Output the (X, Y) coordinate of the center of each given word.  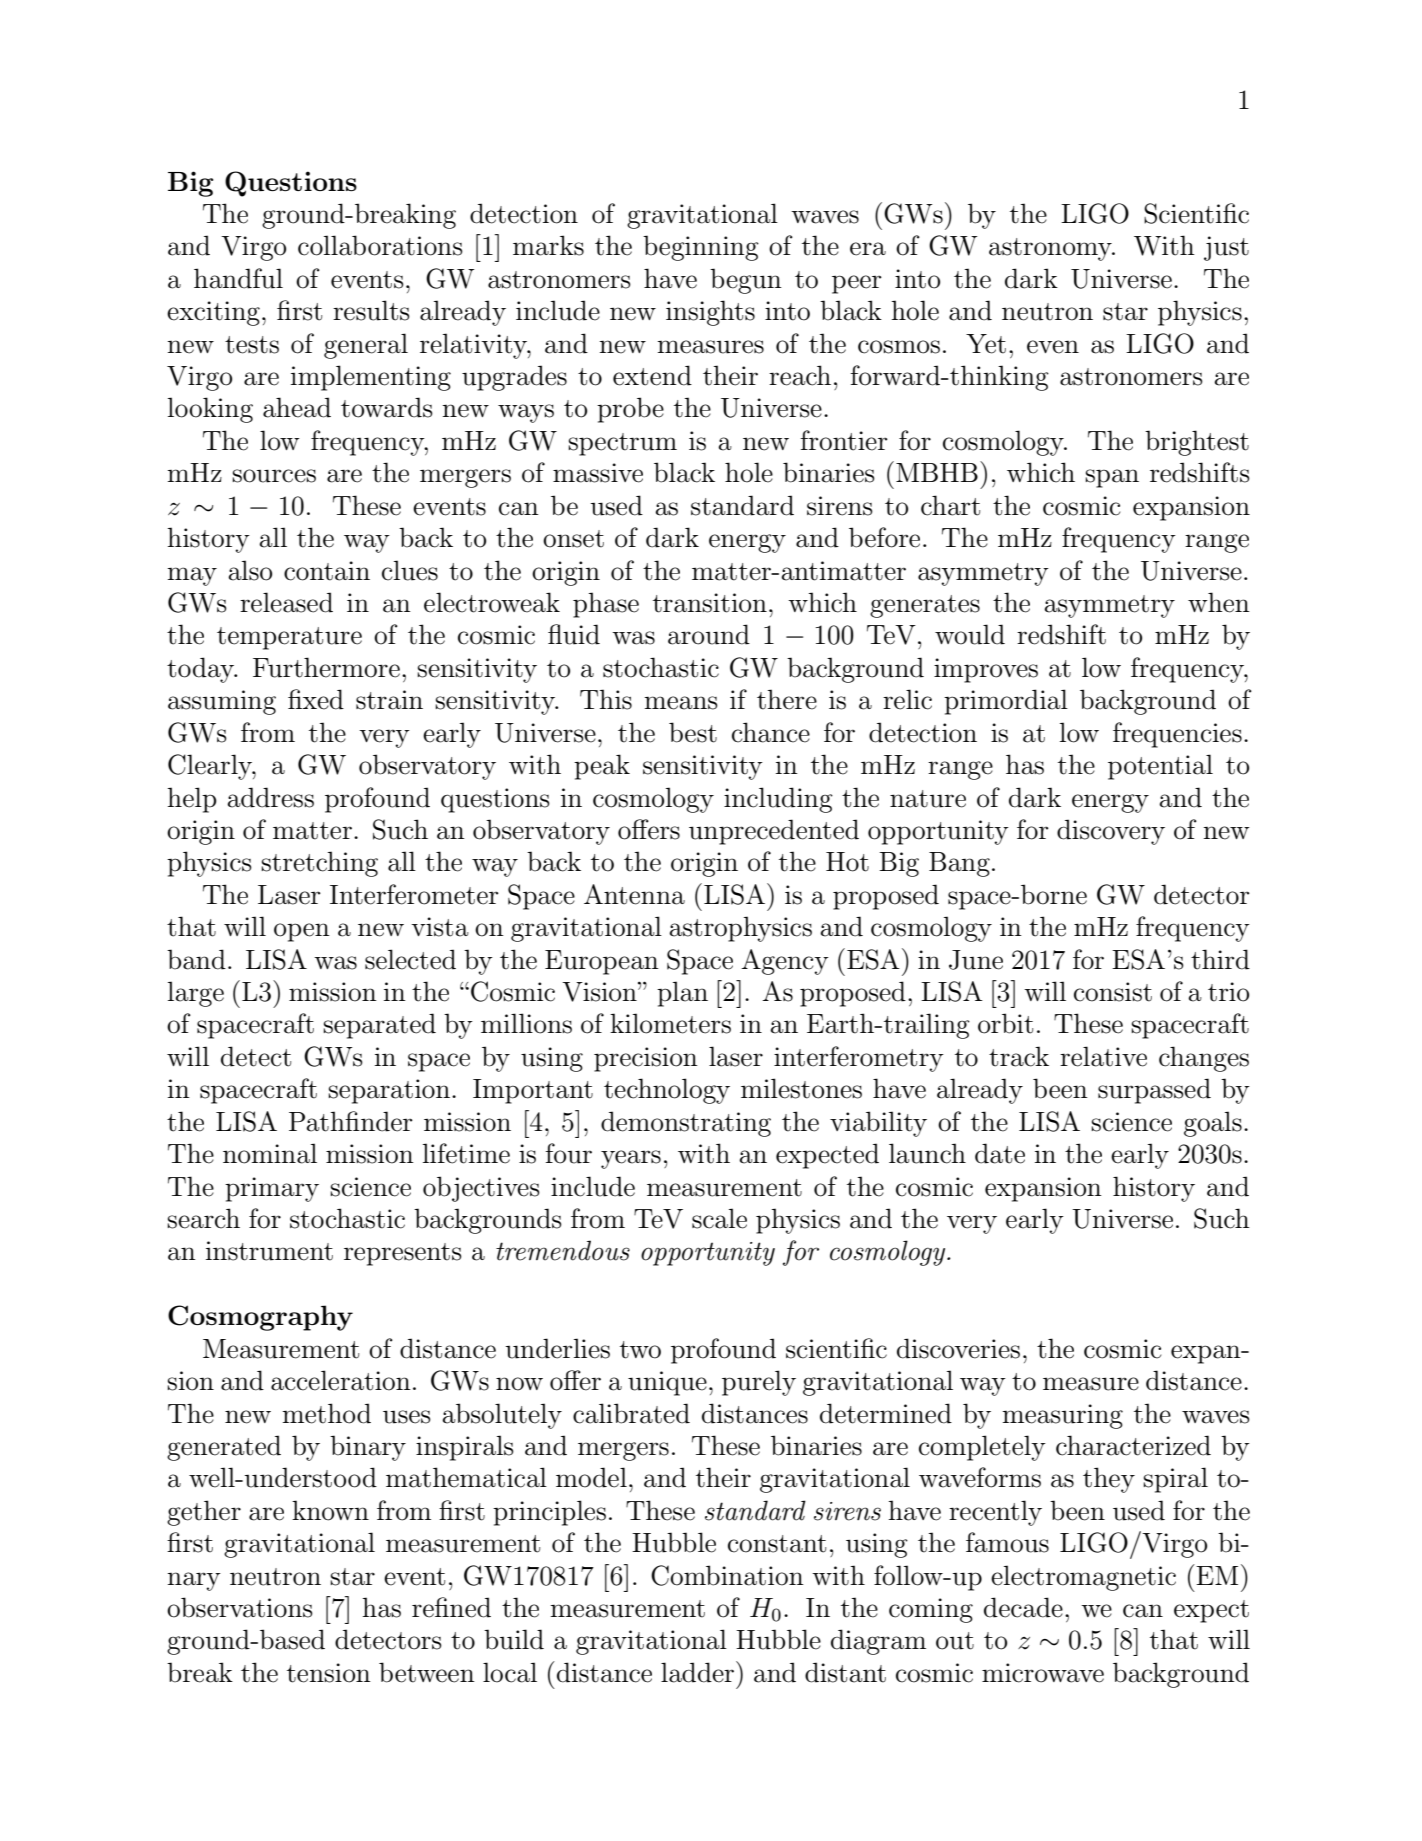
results (371, 310)
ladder (699, 1672)
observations (240, 1607)
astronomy (1051, 249)
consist (1113, 992)
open (302, 932)
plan (682, 994)
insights (710, 313)
